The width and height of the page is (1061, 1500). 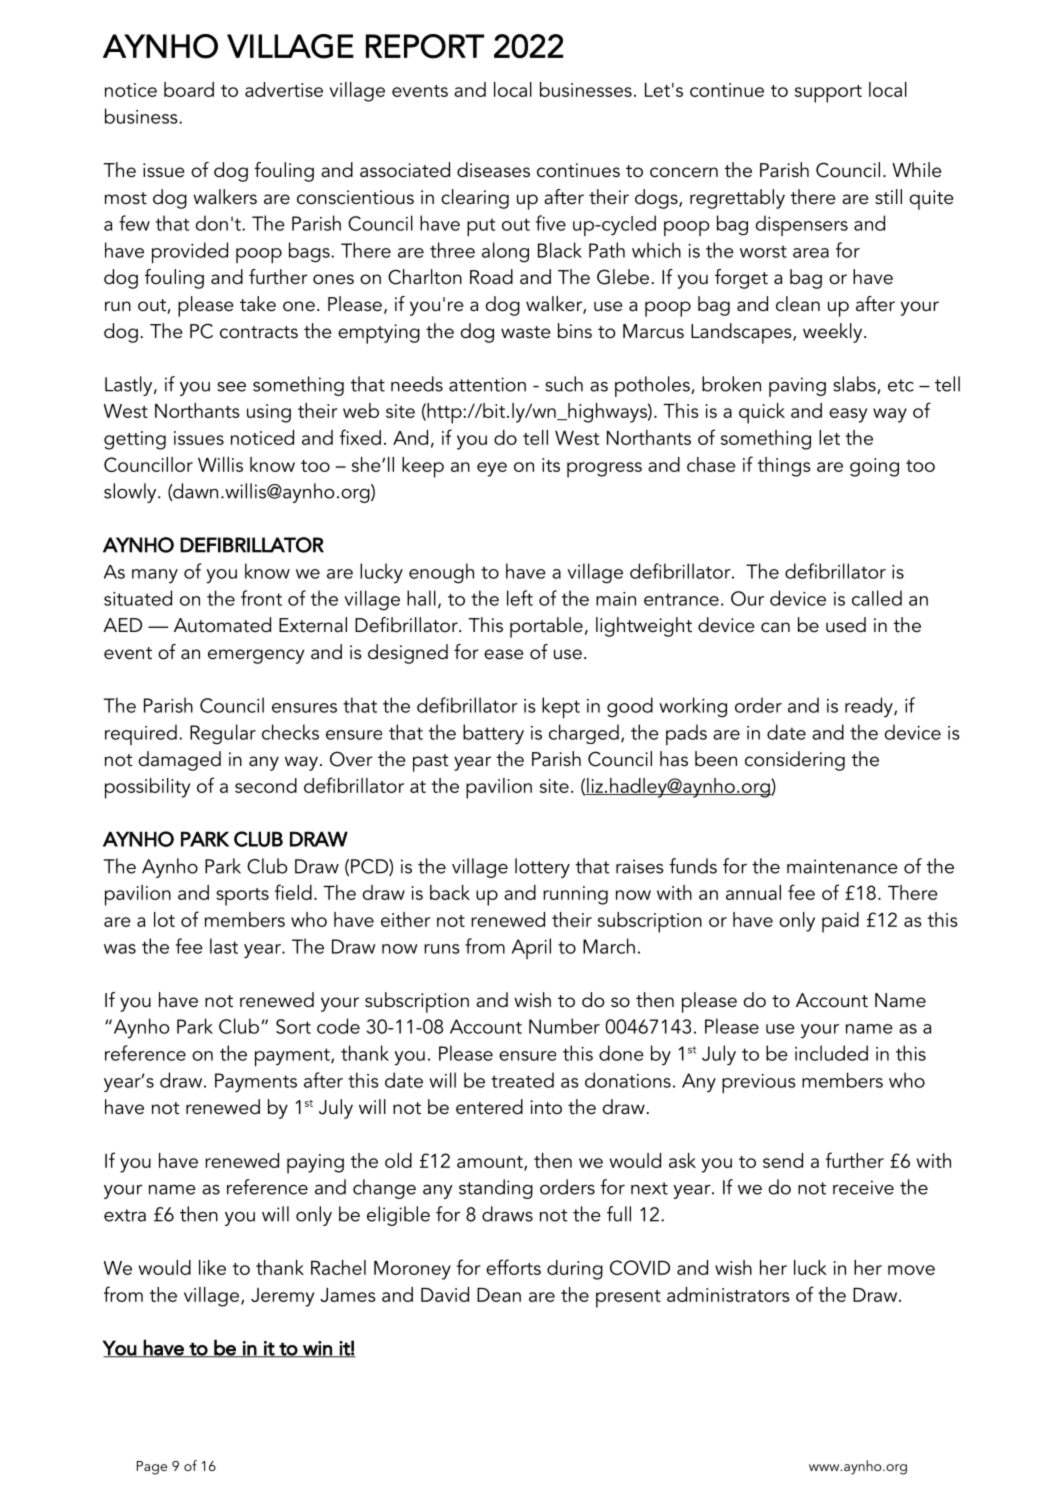 I want to click on see, so click(x=231, y=387).
